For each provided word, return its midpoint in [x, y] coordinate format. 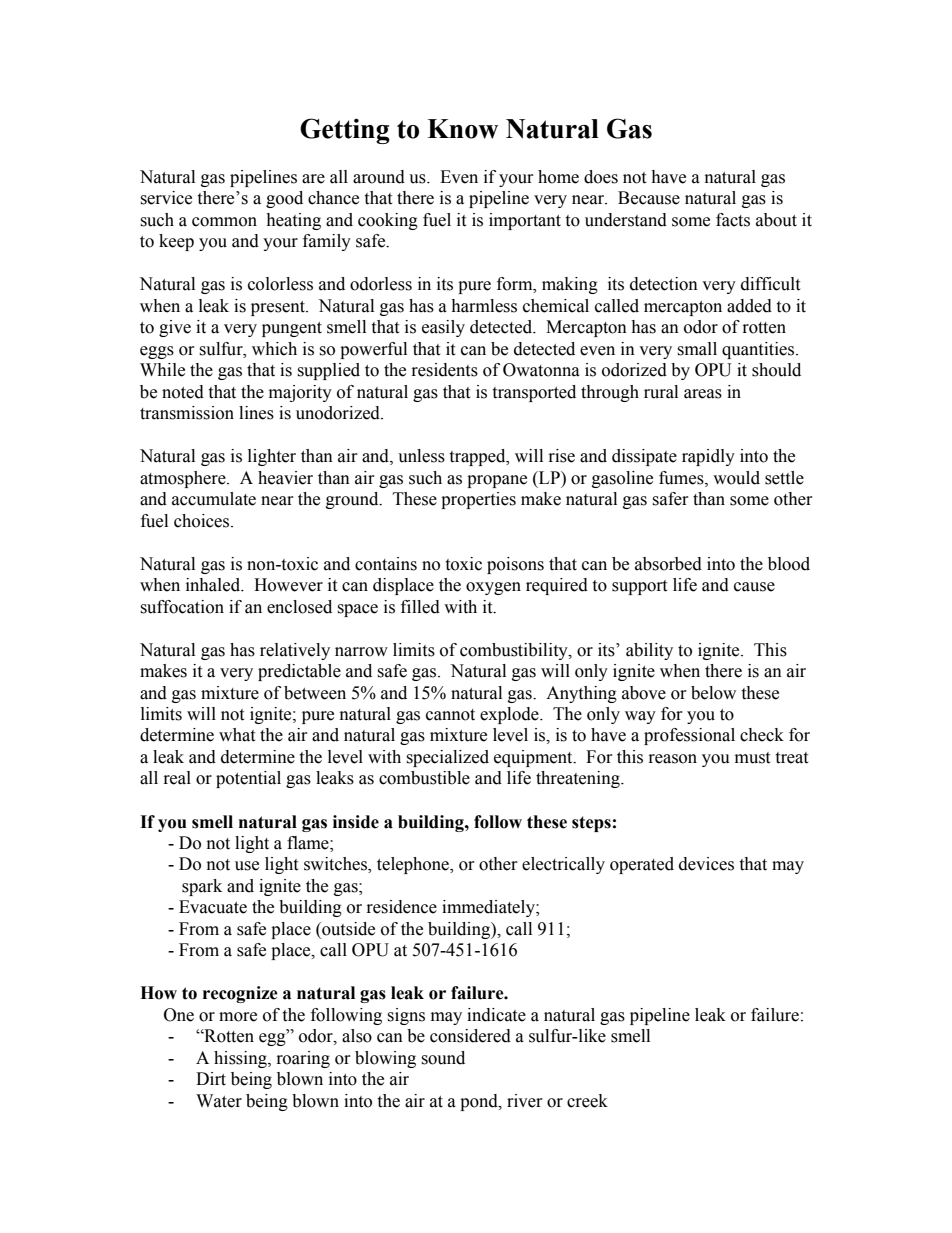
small [697, 349]
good [284, 199]
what [237, 735]
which [274, 349]
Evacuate [213, 907]
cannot [450, 715]
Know [462, 129]
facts [733, 220]
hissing [241, 1059]
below [713, 693]
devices [706, 864]
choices [203, 521]
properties [478, 500]
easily [443, 328]
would [736, 478]
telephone [414, 865]
